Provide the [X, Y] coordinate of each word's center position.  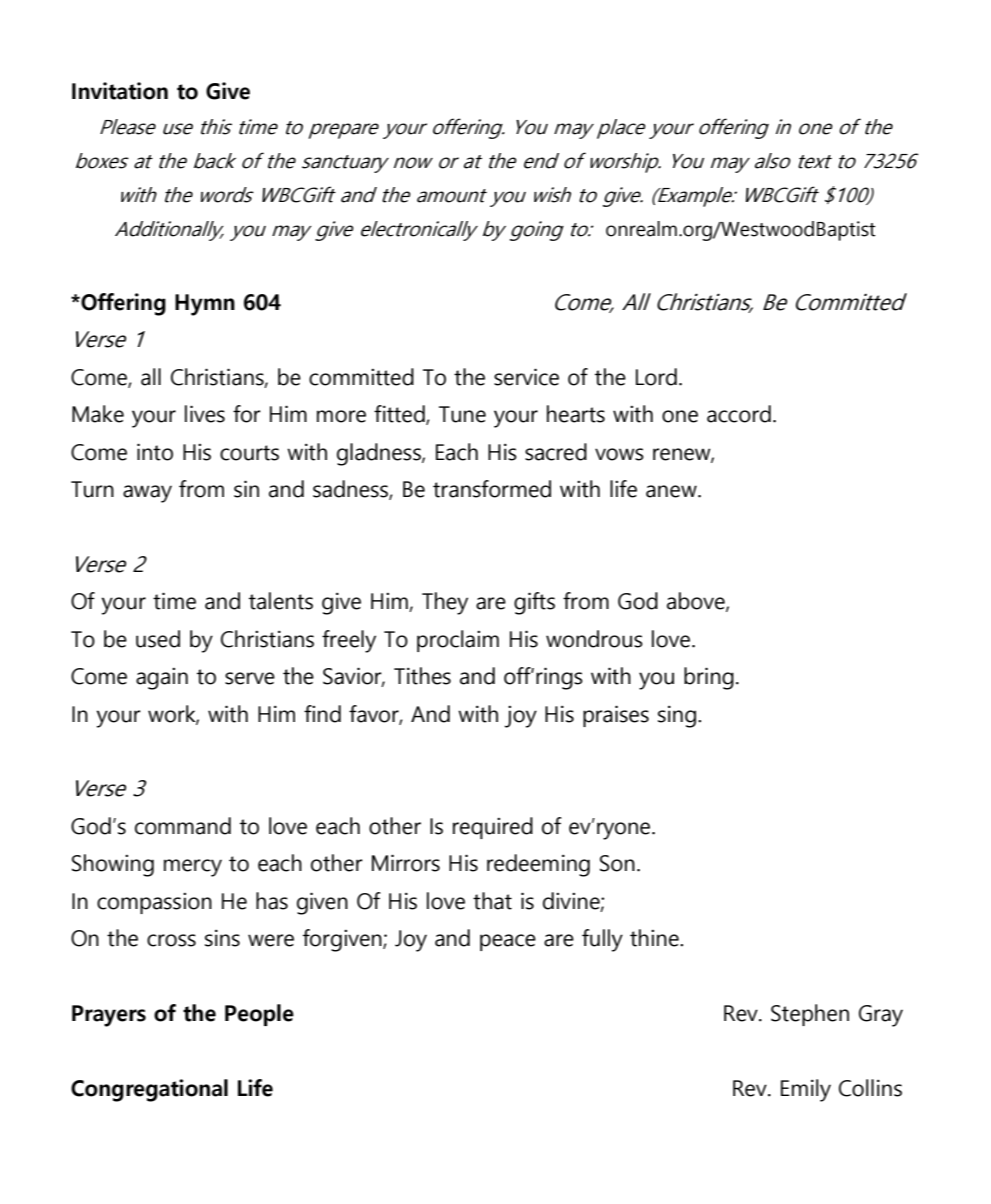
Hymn [205, 305]
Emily [806, 1090]
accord [739, 414]
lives [205, 414]
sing [677, 716]
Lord [656, 377]
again [162, 678]
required [493, 828]
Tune [462, 414]
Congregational [149, 1090]
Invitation [120, 91]
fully [602, 940]
